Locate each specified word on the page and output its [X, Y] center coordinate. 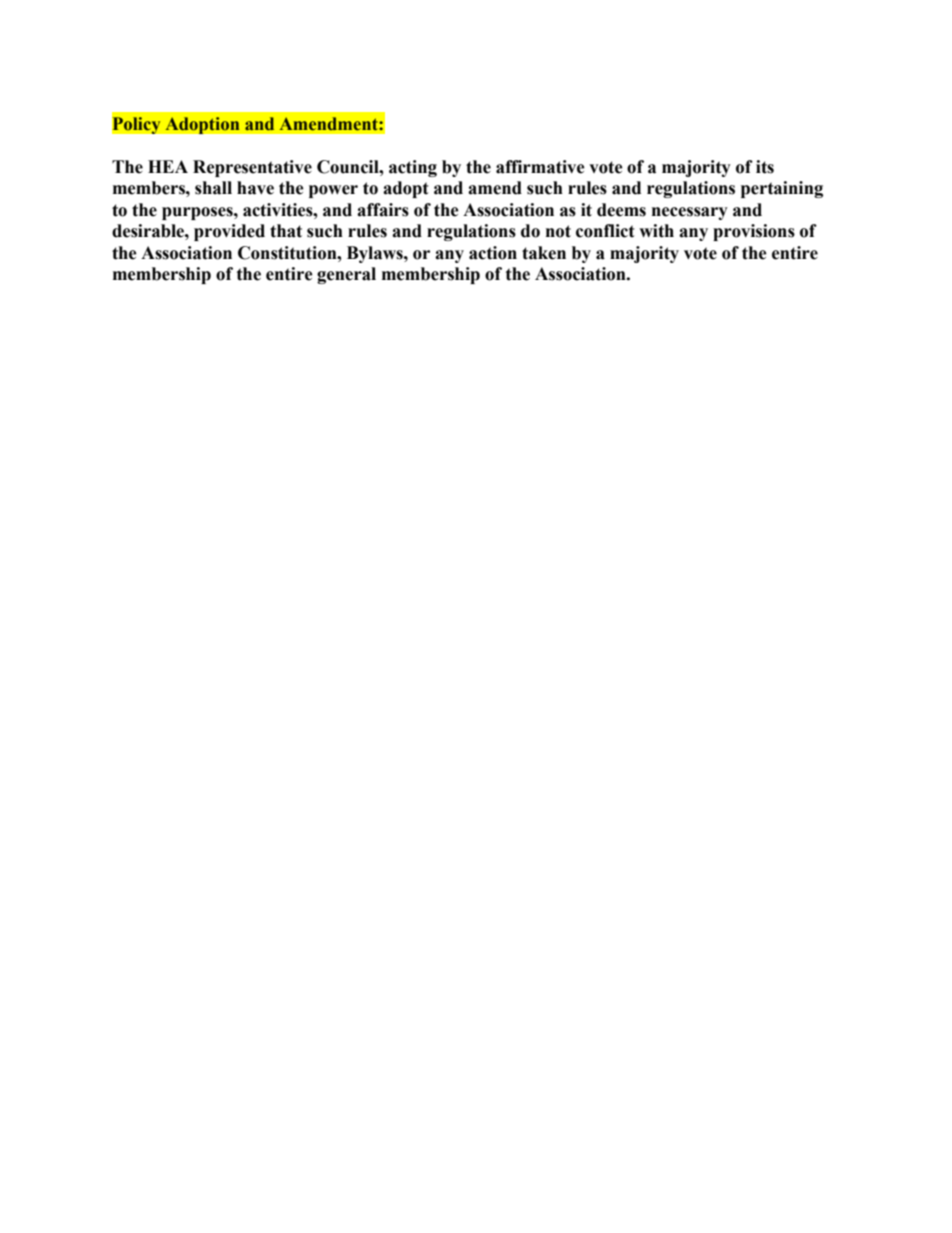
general [346, 275]
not [558, 231]
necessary [690, 213]
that [286, 231]
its [765, 167]
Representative [252, 168]
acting [413, 168]
